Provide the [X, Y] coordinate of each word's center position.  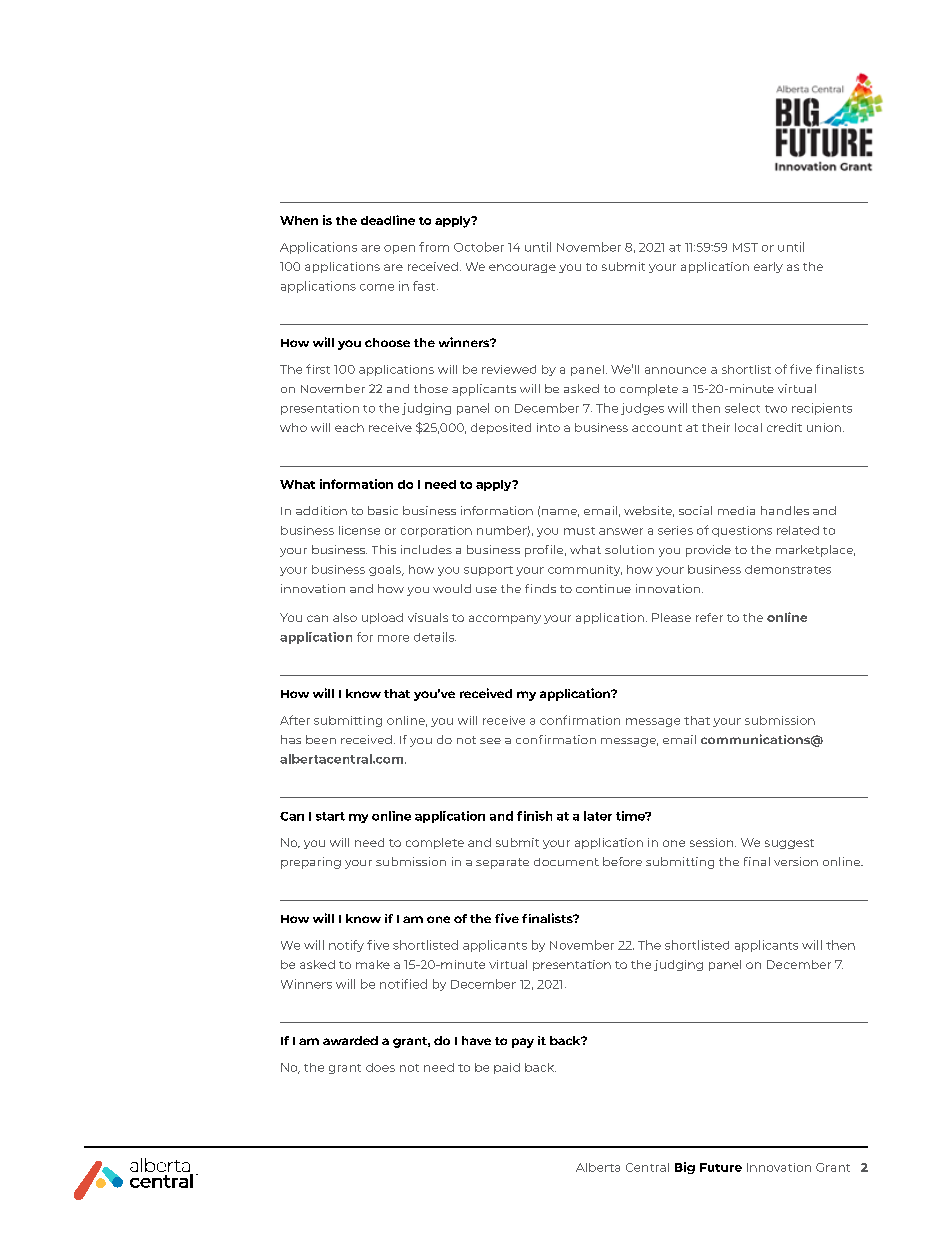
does [380, 1067]
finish [534, 816]
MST [745, 247]
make [373, 964]
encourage [522, 268]
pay [523, 1043]
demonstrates [788, 569]
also [345, 617]
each [349, 427]
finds [540, 588]
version [796, 861]
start [330, 816]
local [748, 427]
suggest [789, 844]
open [399, 249]
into [548, 427]
